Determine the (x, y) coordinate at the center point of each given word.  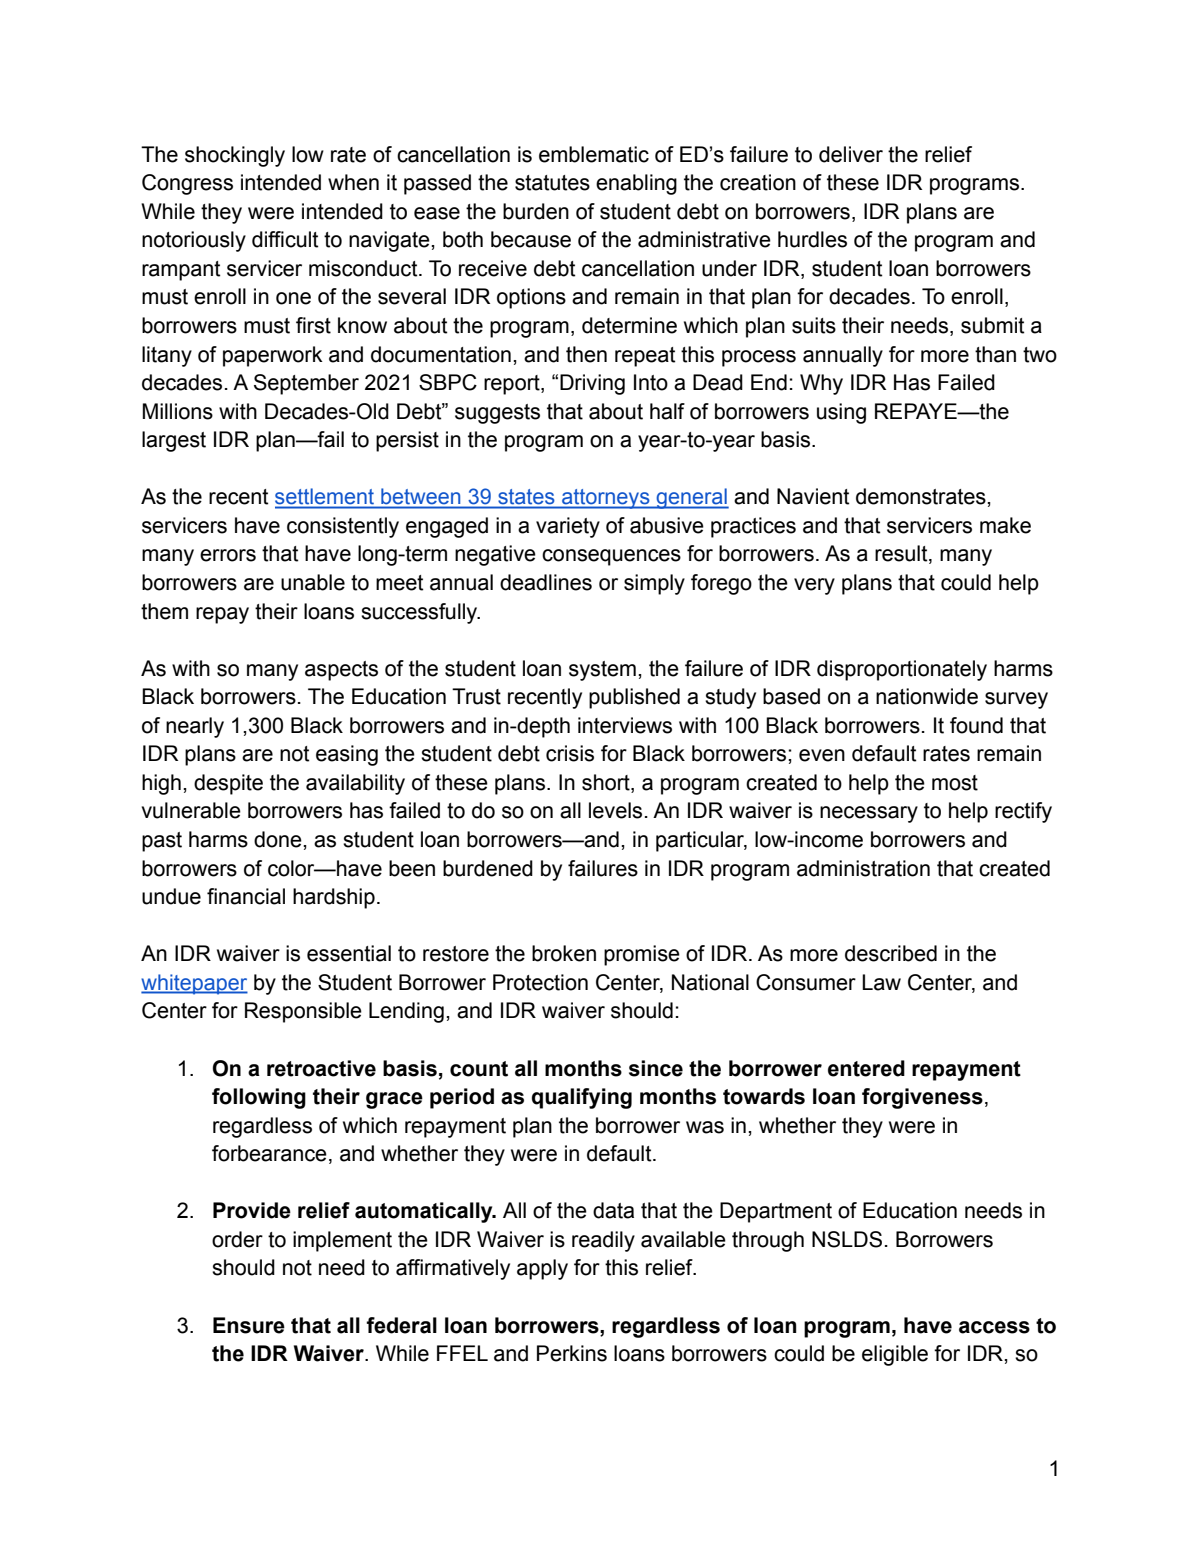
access (994, 1327)
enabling (636, 184)
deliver (851, 154)
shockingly (235, 156)
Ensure (249, 1325)
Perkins (572, 1353)
